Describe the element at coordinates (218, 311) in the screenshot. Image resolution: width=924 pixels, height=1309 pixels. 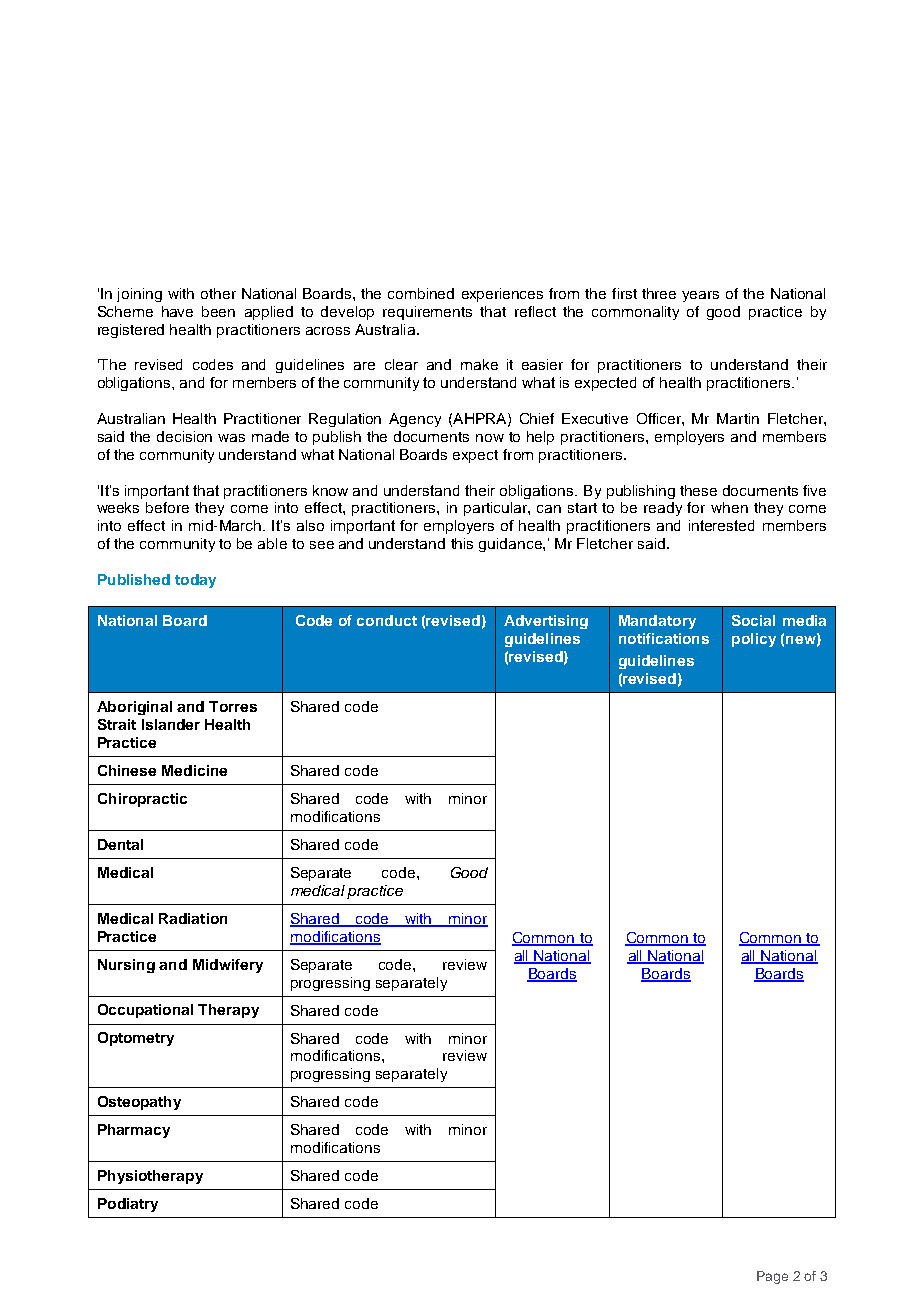
I see `been` at that location.
